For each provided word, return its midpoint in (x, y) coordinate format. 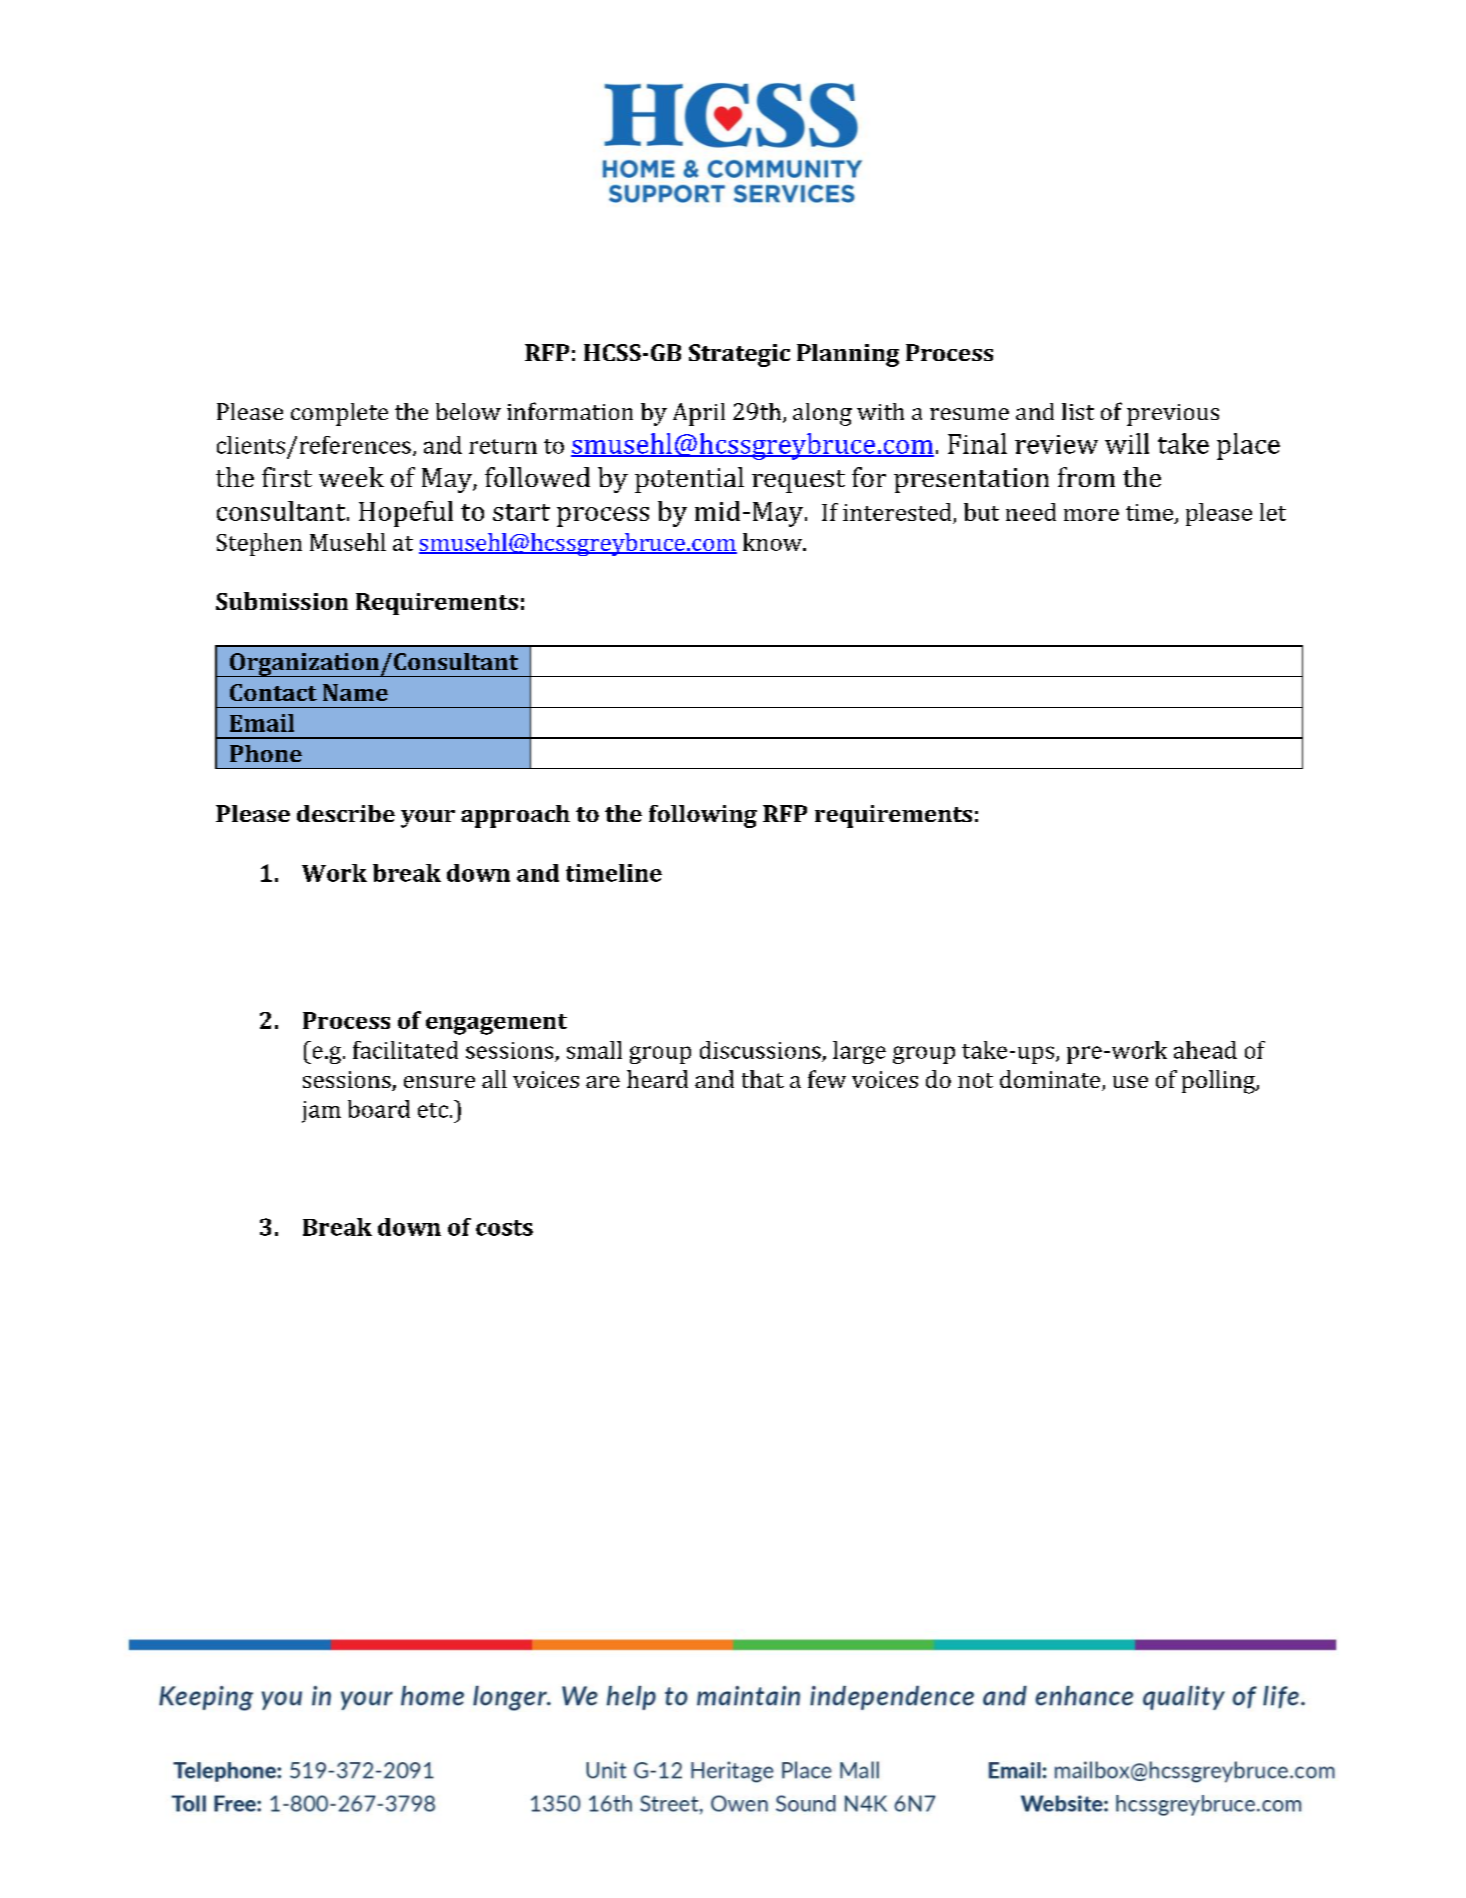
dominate (1051, 1080)
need (1031, 512)
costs (504, 1228)
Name (355, 692)
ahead (1205, 1050)
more (1091, 515)
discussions (760, 1050)
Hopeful (406, 514)
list (1078, 411)
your (428, 819)
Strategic (739, 355)
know (774, 542)
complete (339, 414)
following (703, 816)
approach (515, 816)
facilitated (405, 1050)
